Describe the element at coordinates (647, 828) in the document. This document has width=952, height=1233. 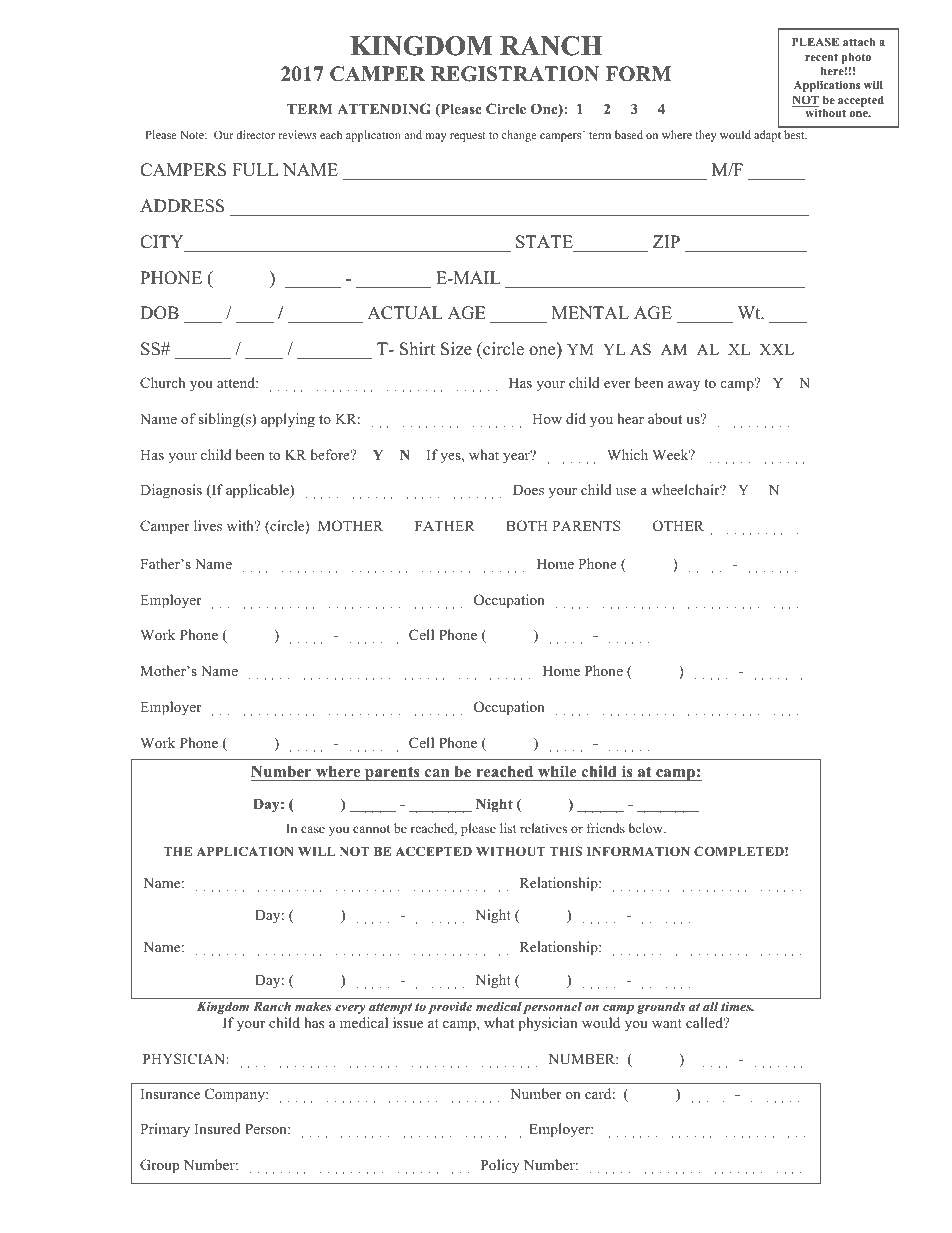
I see `below` at that location.
